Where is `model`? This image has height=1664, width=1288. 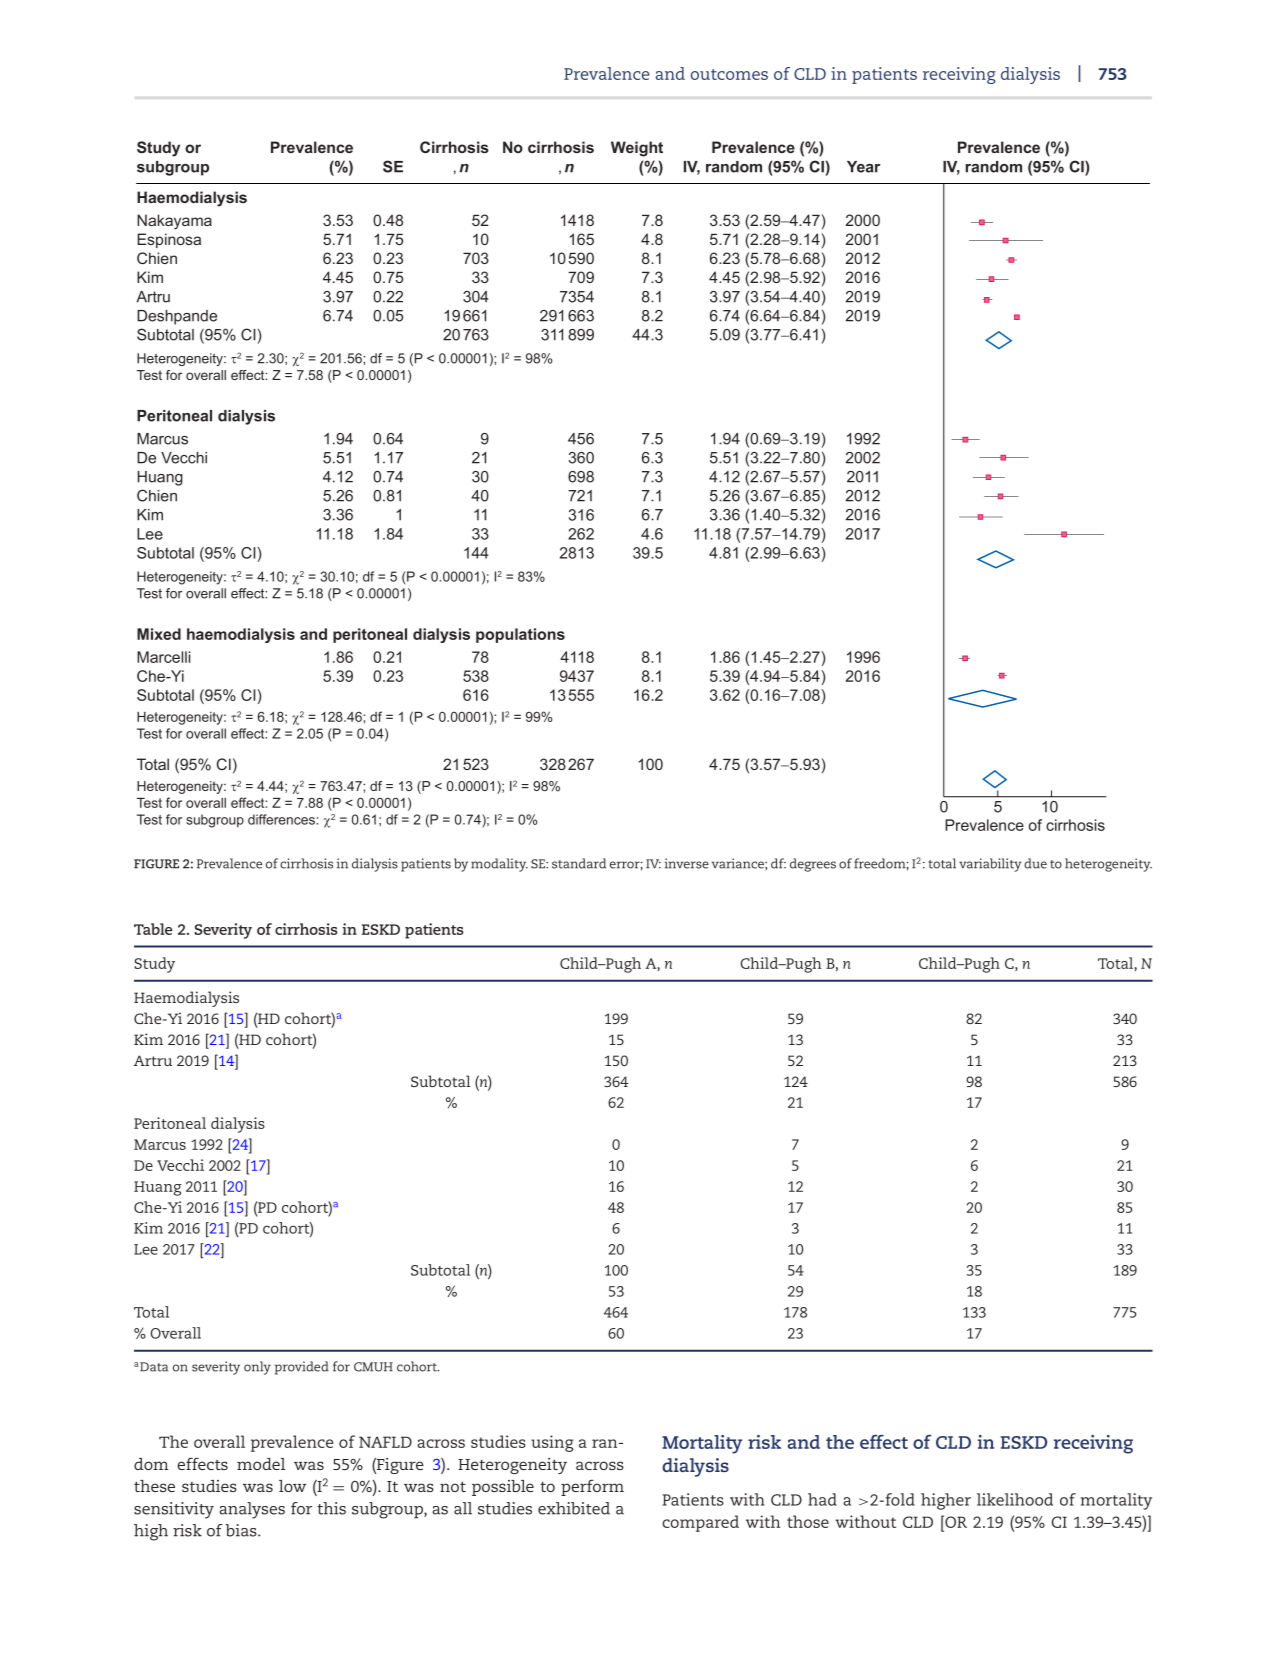 model is located at coordinates (261, 1464).
